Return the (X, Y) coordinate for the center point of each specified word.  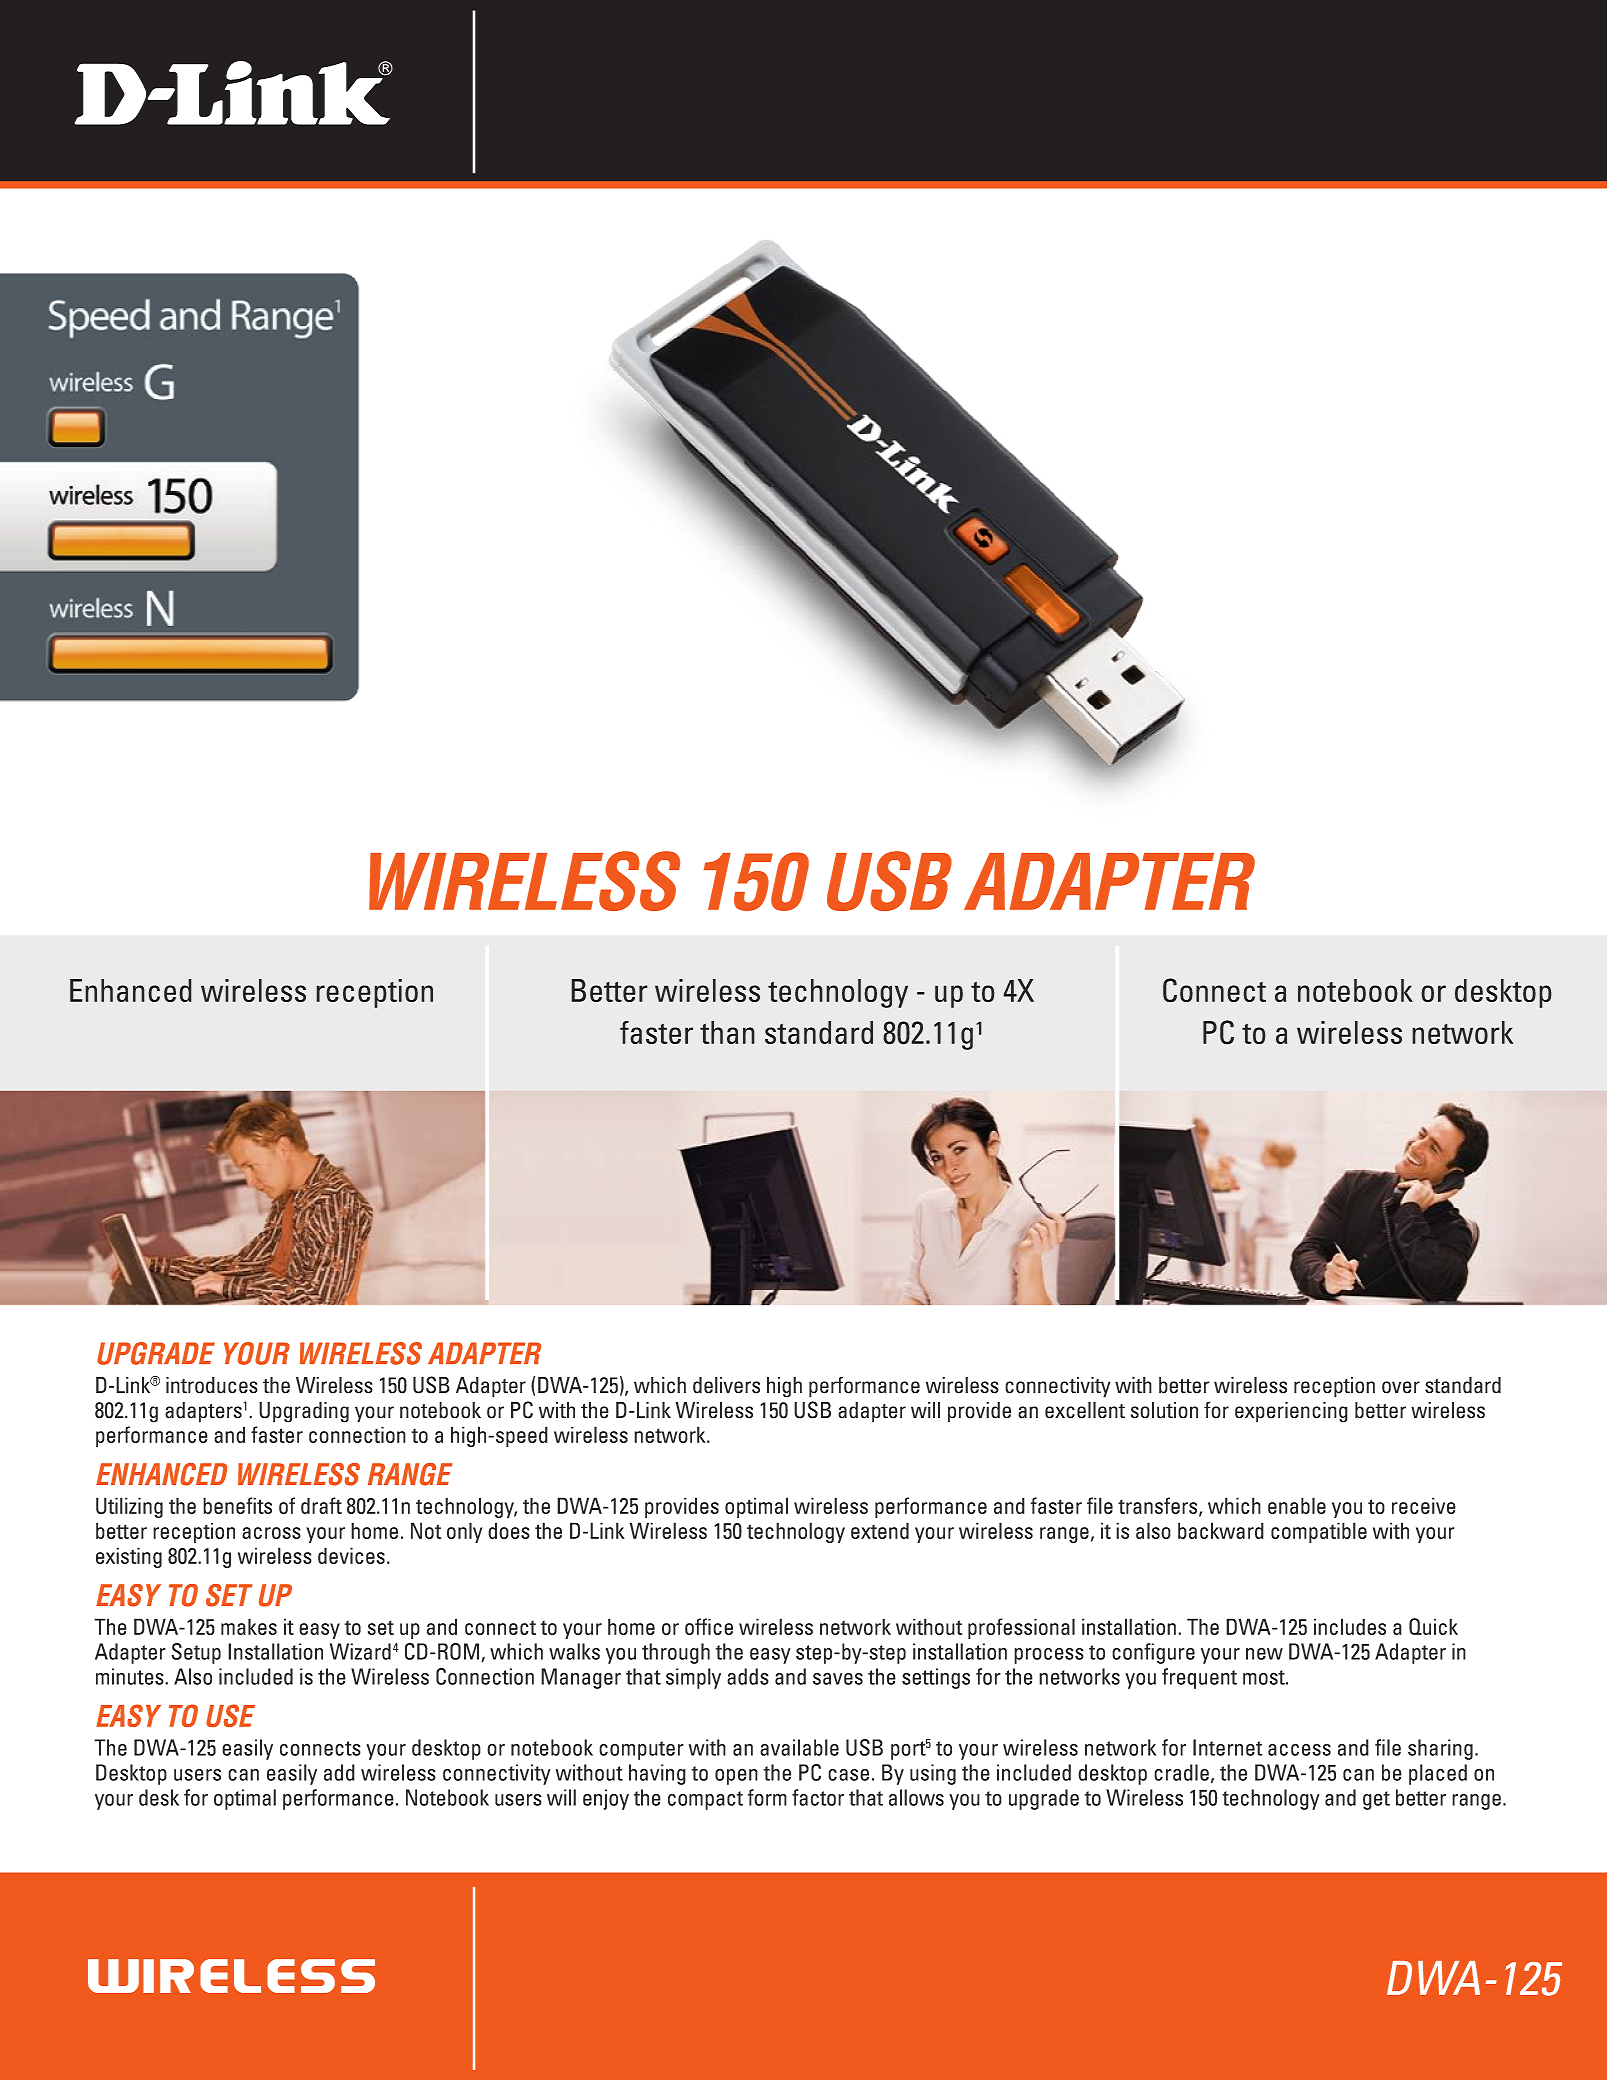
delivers (726, 1385)
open (736, 1777)
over (1401, 1387)
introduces (212, 1385)
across (271, 1533)
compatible (1319, 1532)
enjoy (606, 1799)
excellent (1085, 1410)
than (727, 1032)
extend (880, 1530)
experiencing (1291, 1412)
